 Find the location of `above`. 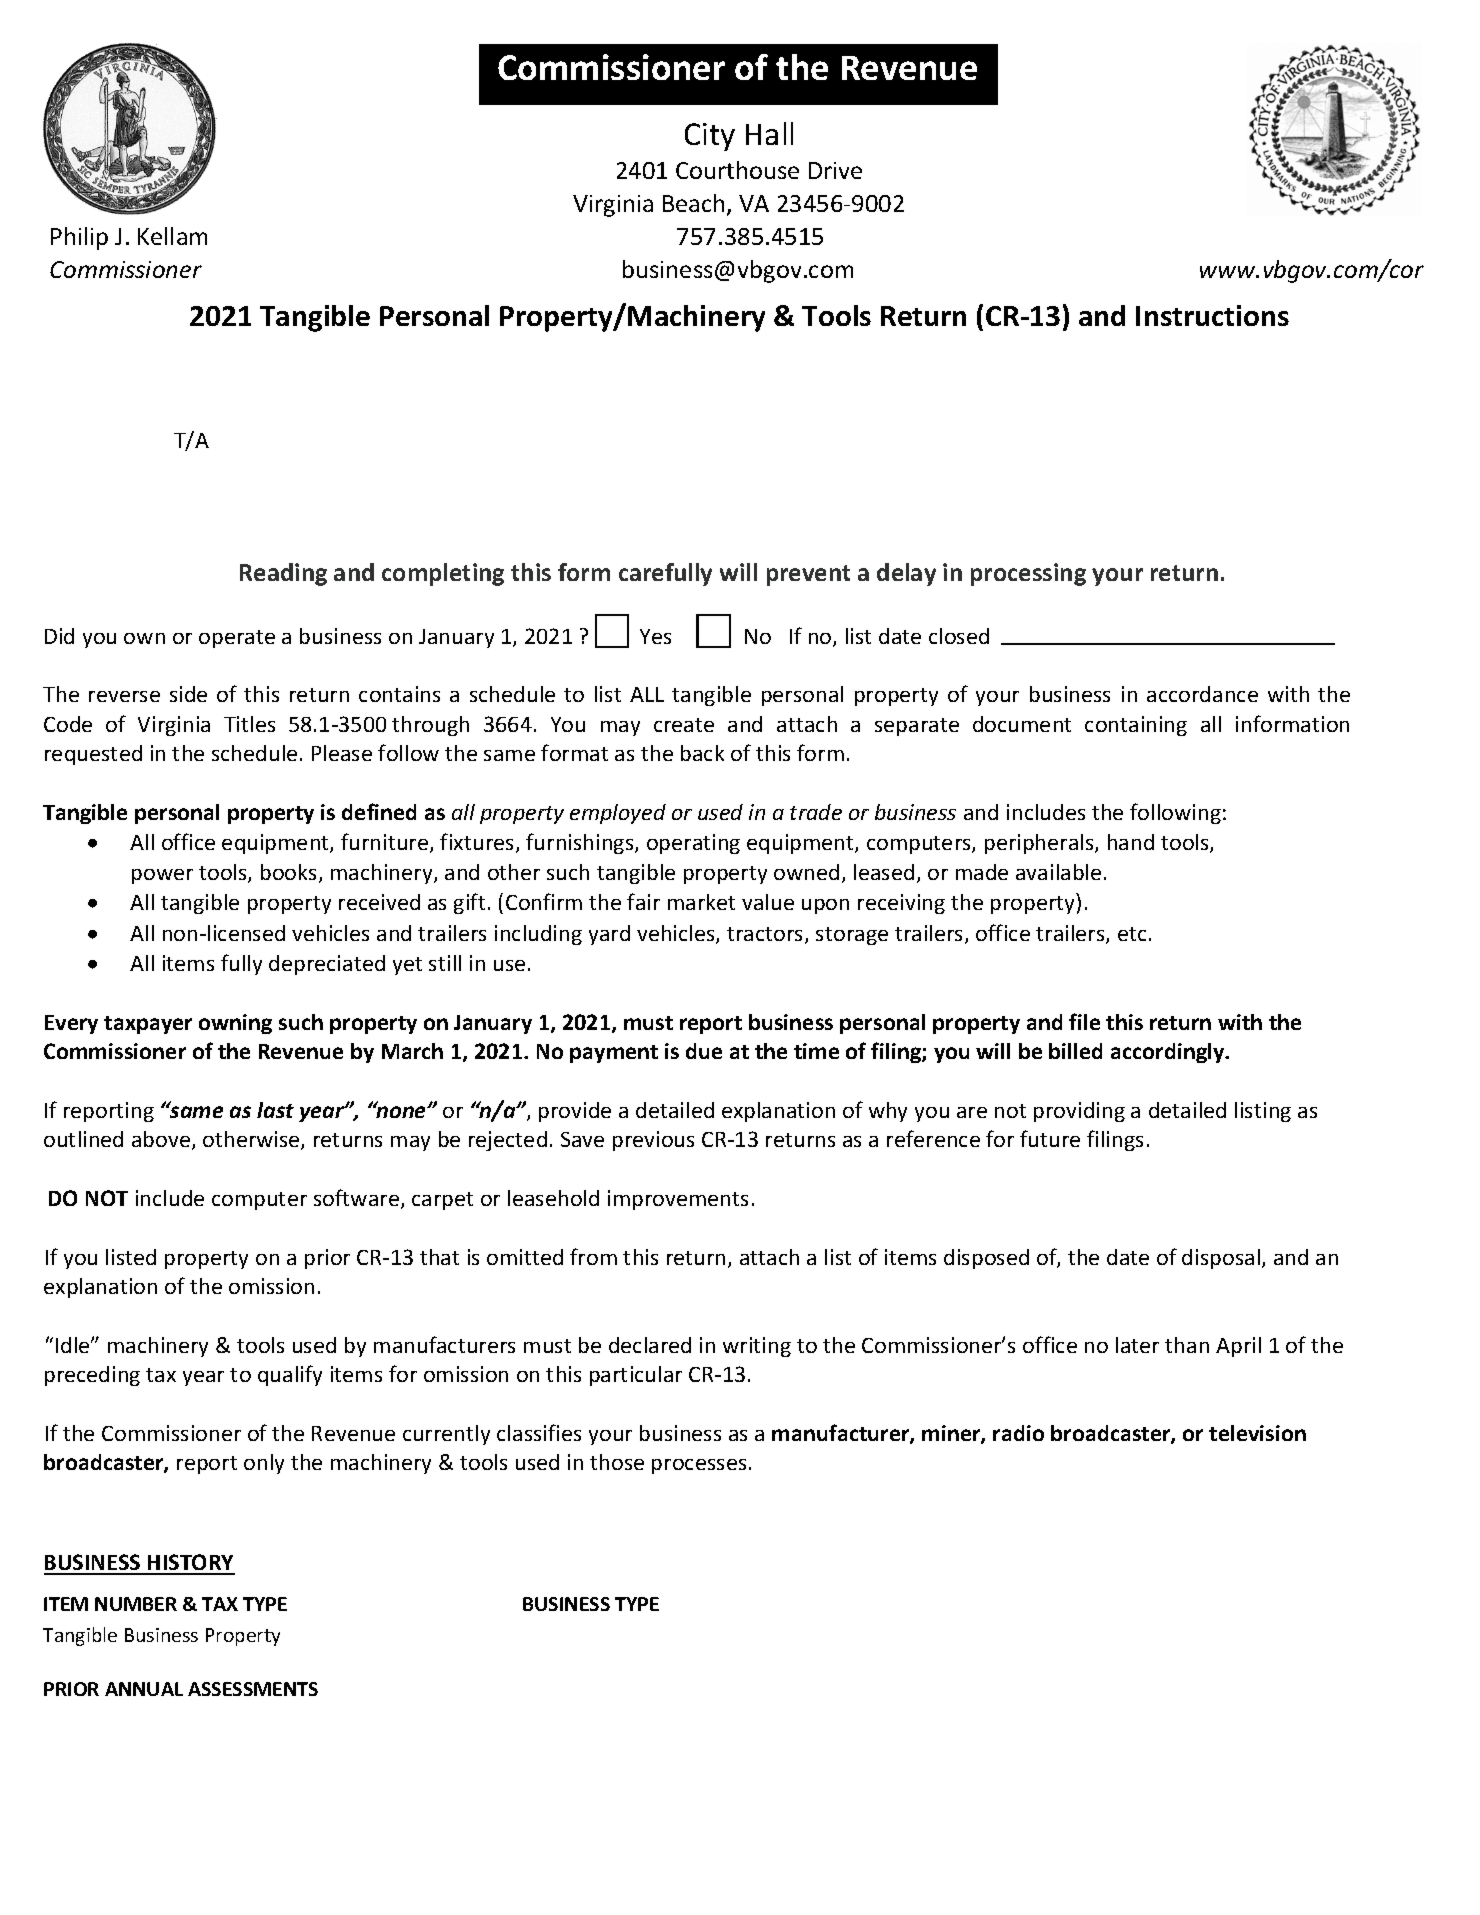

above is located at coordinates (161, 1139).
